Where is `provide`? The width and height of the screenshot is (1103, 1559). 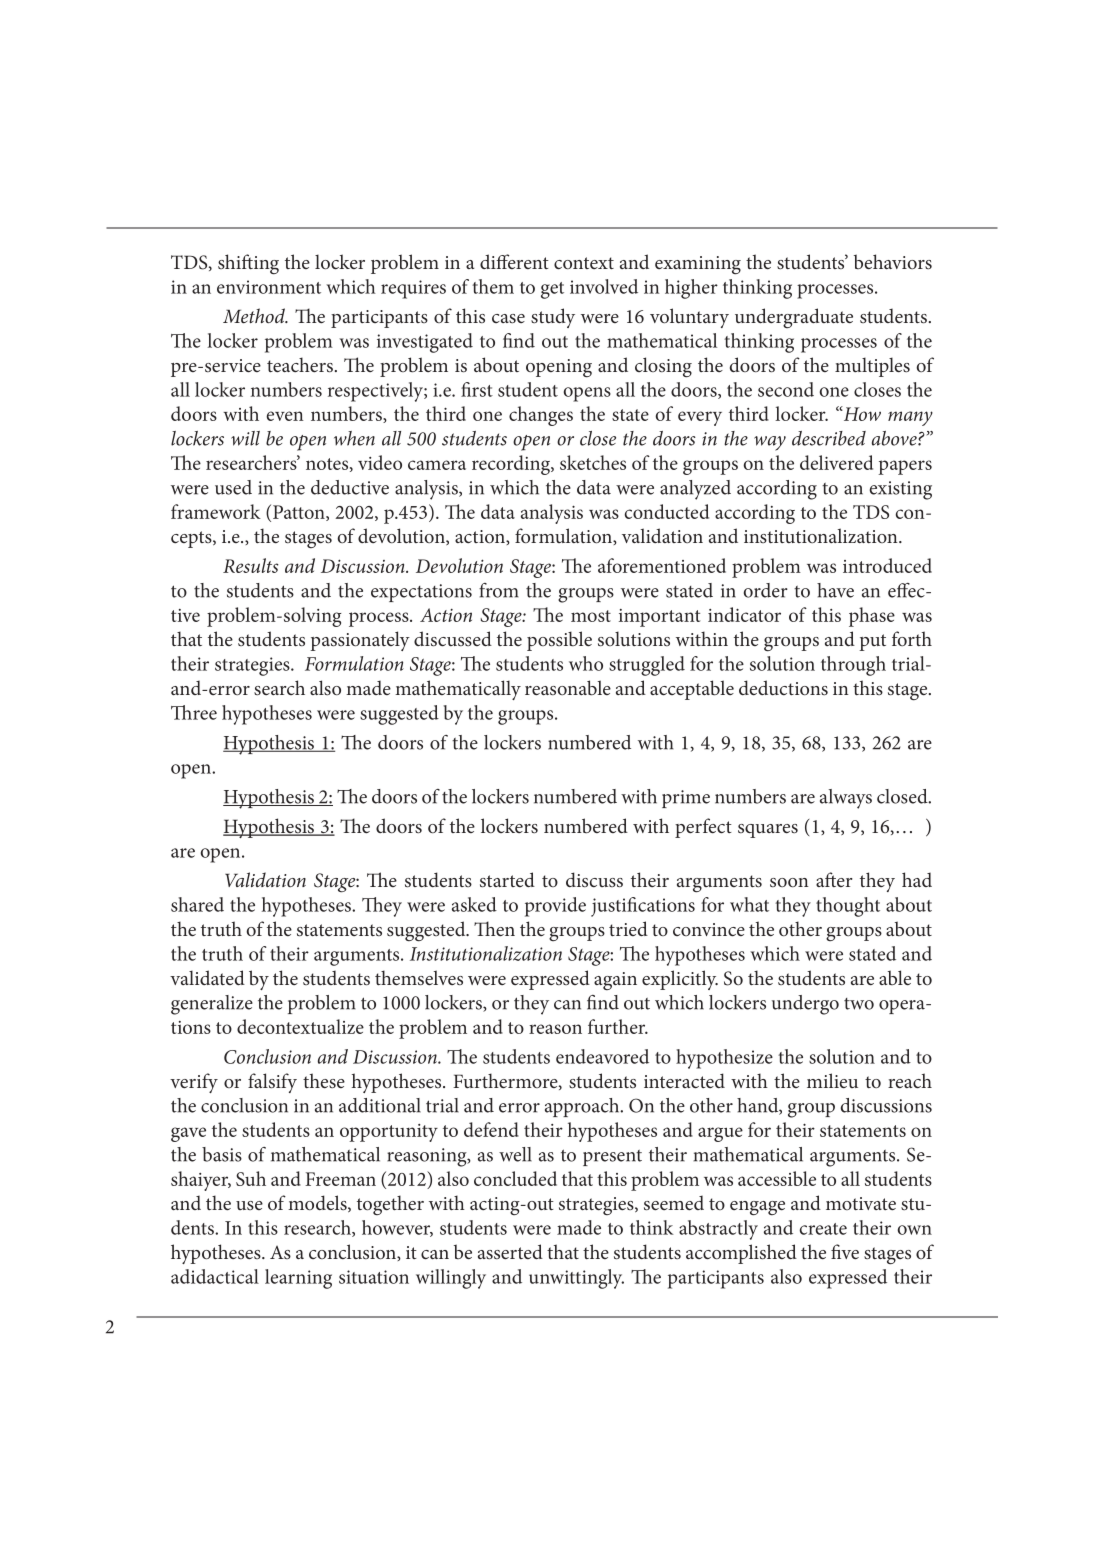
provide is located at coordinates (555, 907).
